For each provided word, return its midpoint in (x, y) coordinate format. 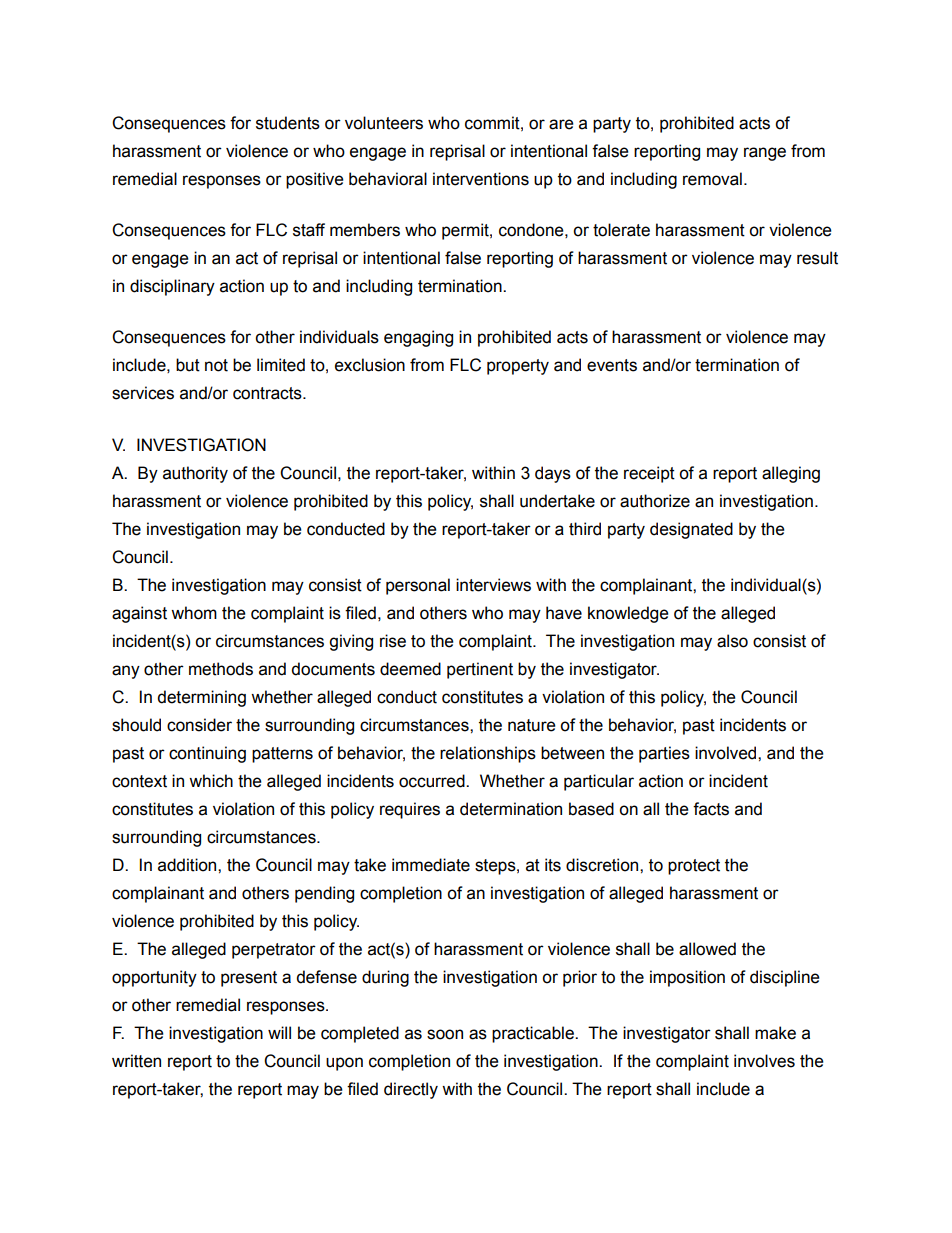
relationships (488, 754)
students (288, 123)
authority (195, 474)
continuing (207, 754)
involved (727, 753)
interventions (481, 179)
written (136, 1061)
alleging (791, 474)
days (553, 474)
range (765, 154)
